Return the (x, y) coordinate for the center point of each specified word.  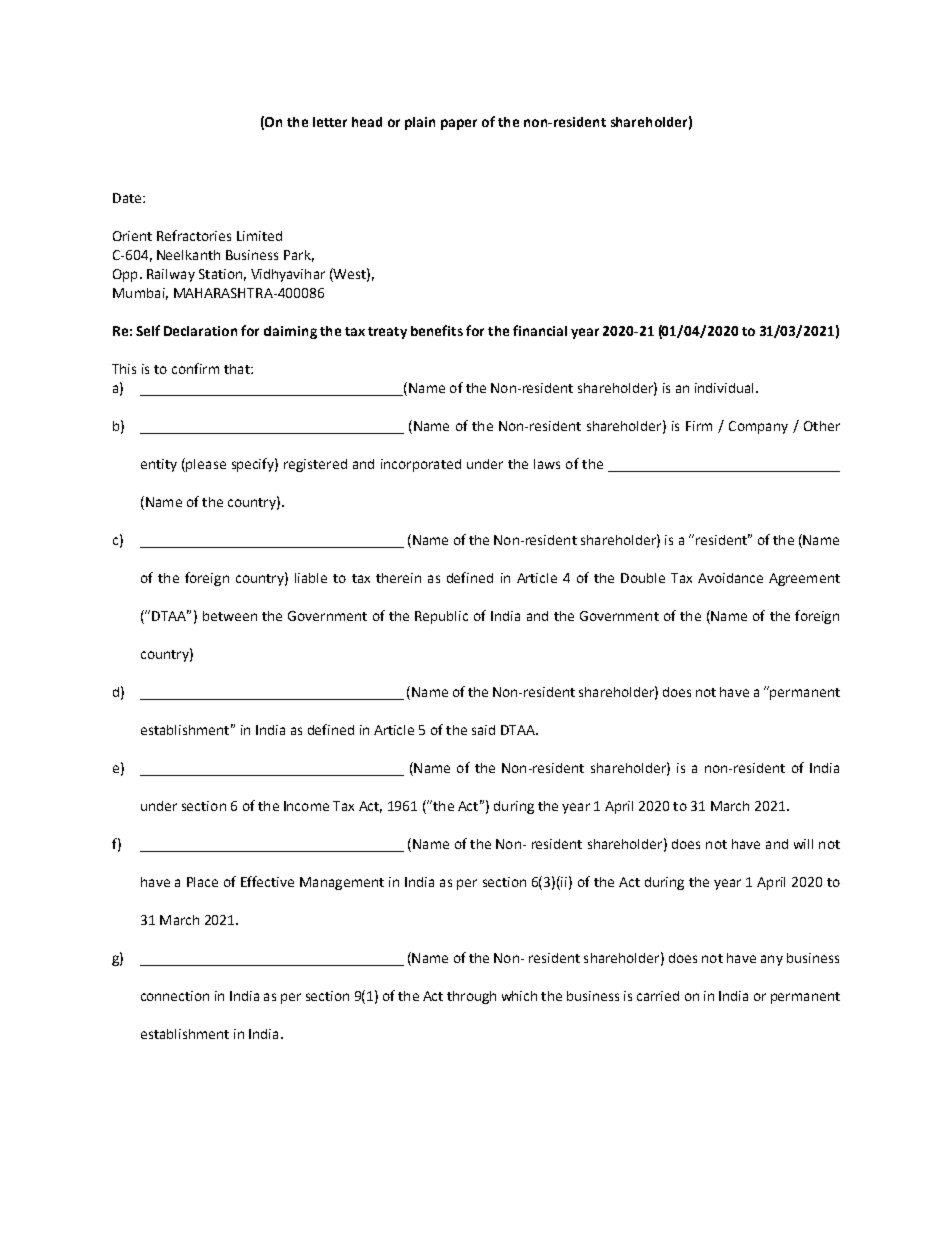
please (205, 465)
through (471, 997)
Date (128, 198)
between (230, 616)
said (483, 730)
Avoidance (730, 578)
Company (758, 427)
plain (420, 123)
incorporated (421, 465)
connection (175, 996)
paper (459, 124)
